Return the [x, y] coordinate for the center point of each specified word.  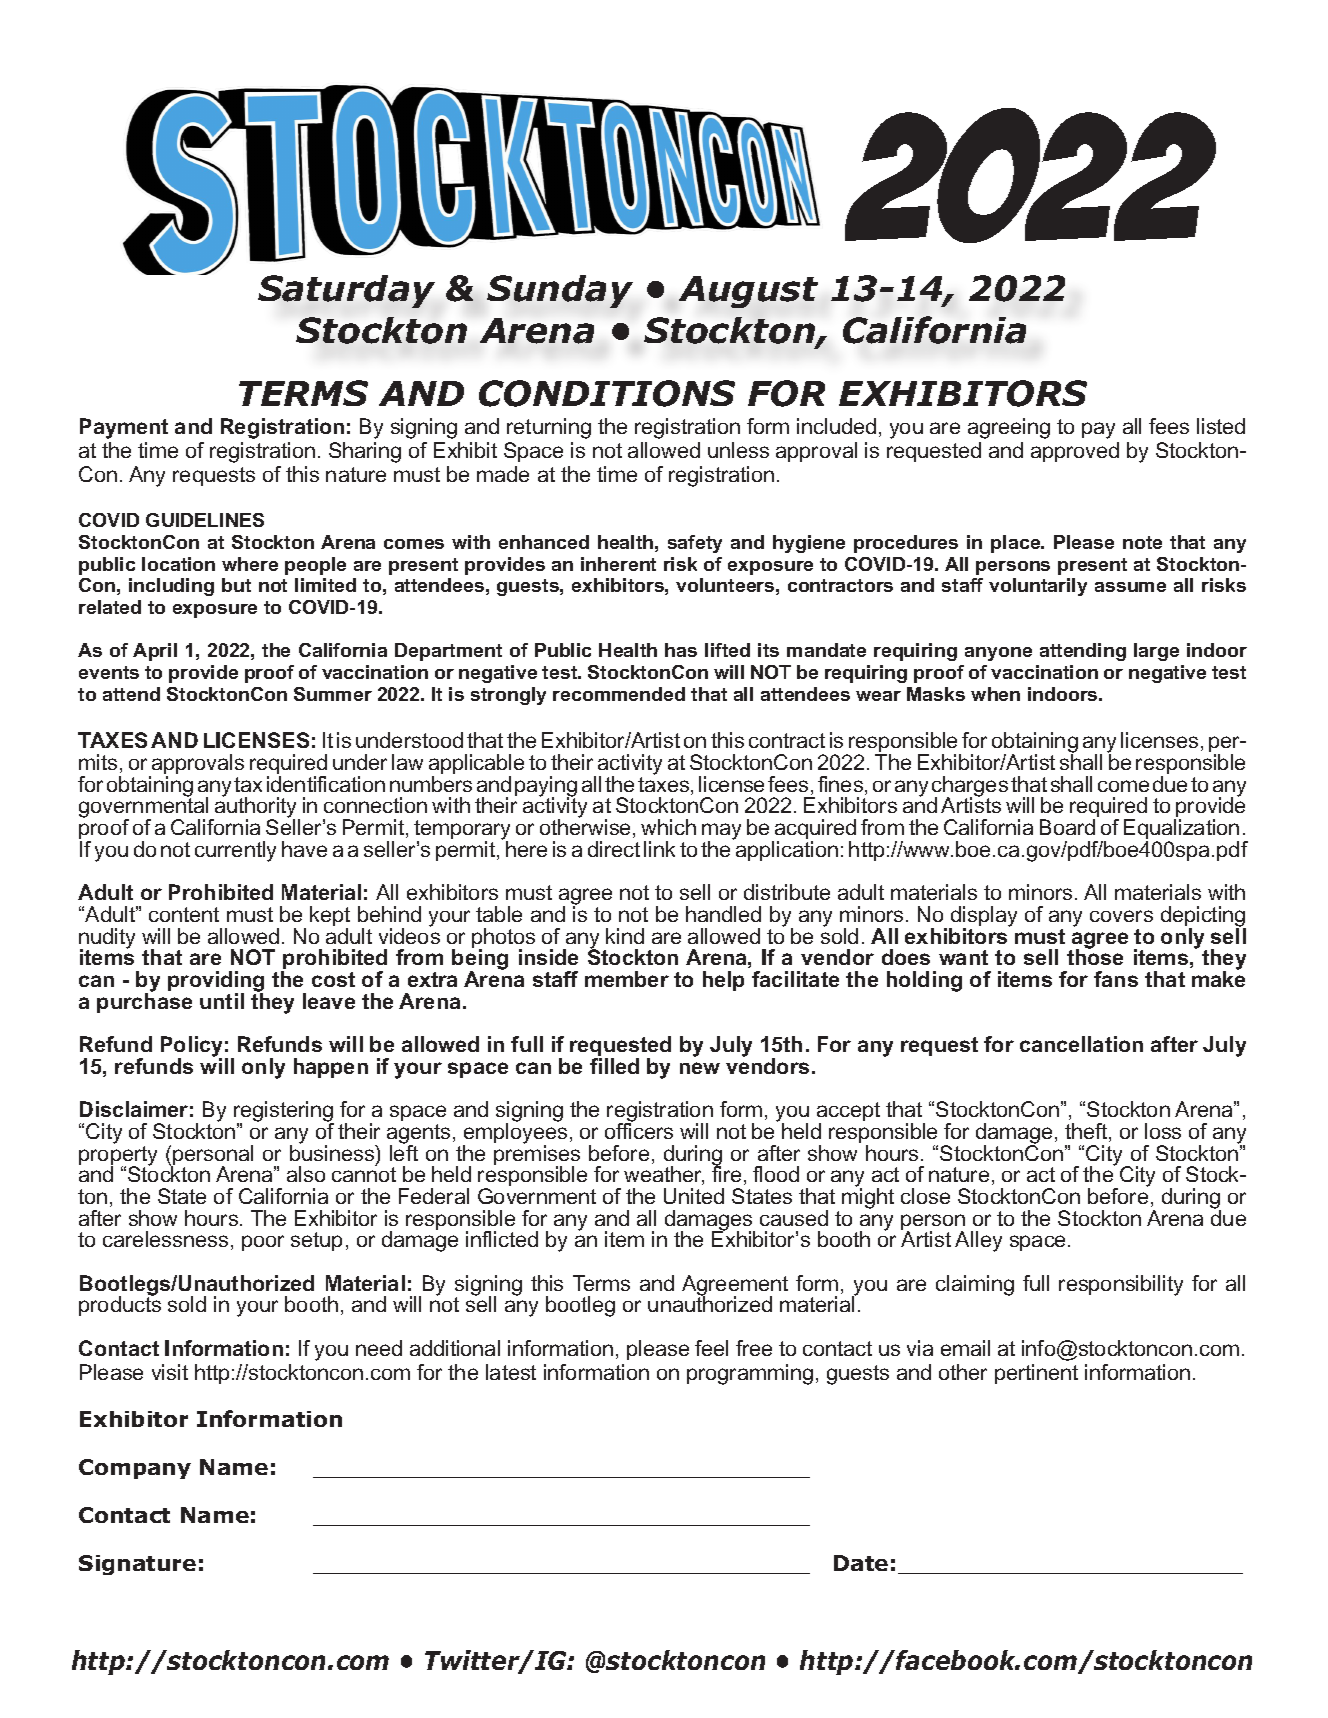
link [659, 849]
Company [135, 1469]
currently [235, 851]
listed [1221, 426]
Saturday [346, 291]
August [748, 292]
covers [1121, 916]
